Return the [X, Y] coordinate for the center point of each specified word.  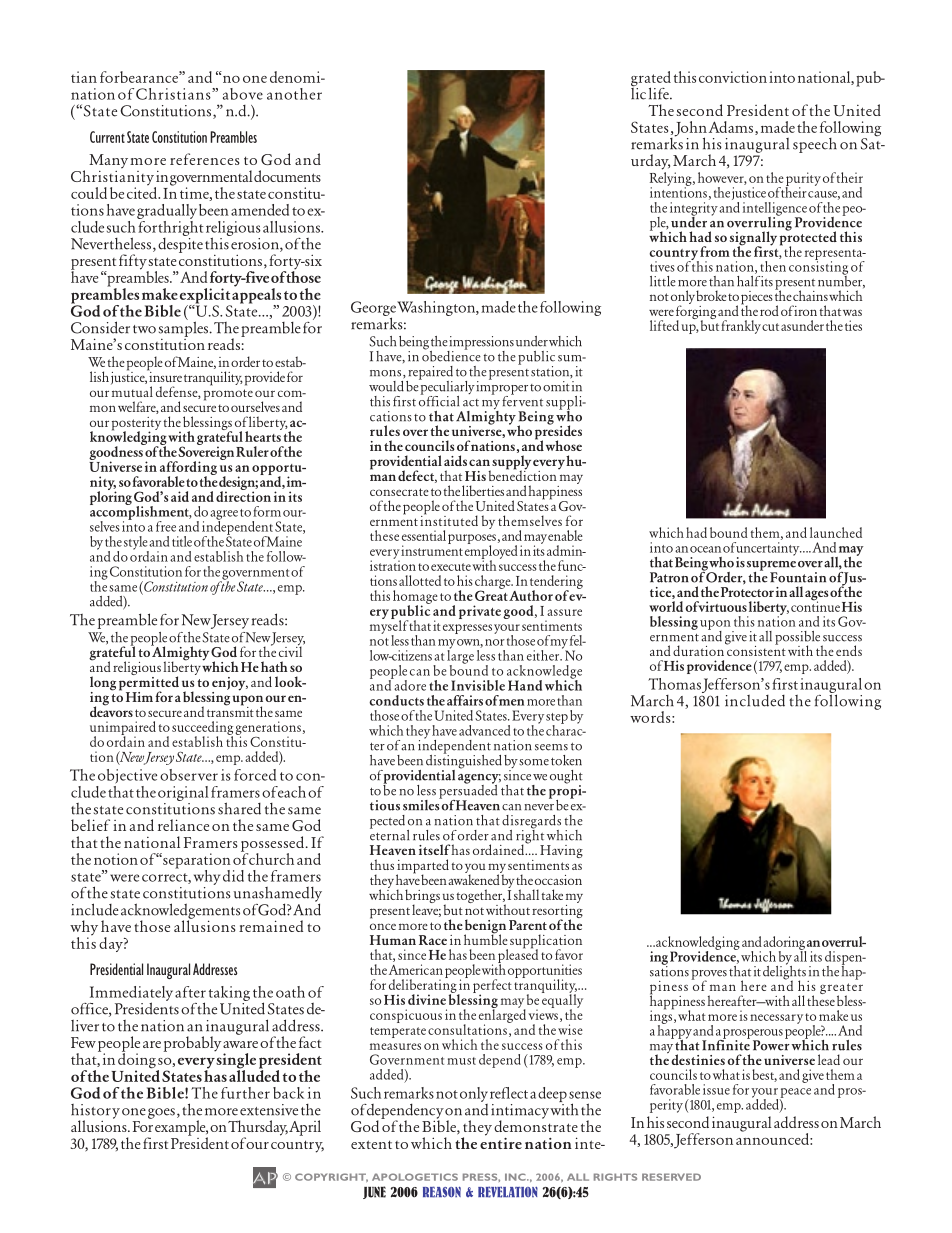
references [205, 159]
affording [188, 469]
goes [161, 1113]
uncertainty [768, 550]
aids [455, 460]
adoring [784, 944]
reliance [183, 825]
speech [815, 145]
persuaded [468, 791]
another [294, 94]
